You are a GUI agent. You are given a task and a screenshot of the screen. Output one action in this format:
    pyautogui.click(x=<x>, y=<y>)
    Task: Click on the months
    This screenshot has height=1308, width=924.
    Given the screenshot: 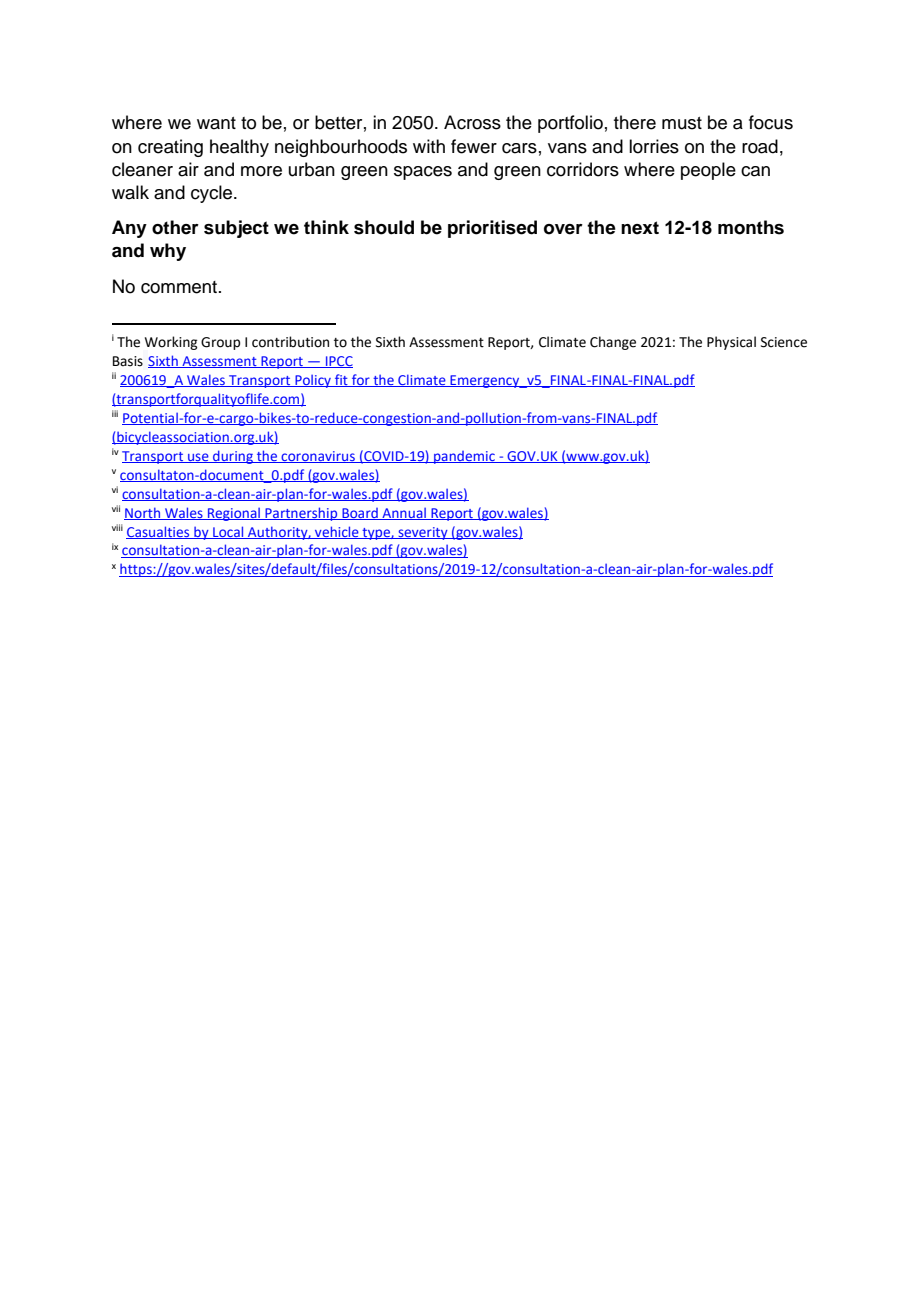 What is the action you would take?
    pyautogui.click(x=751, y=227)
